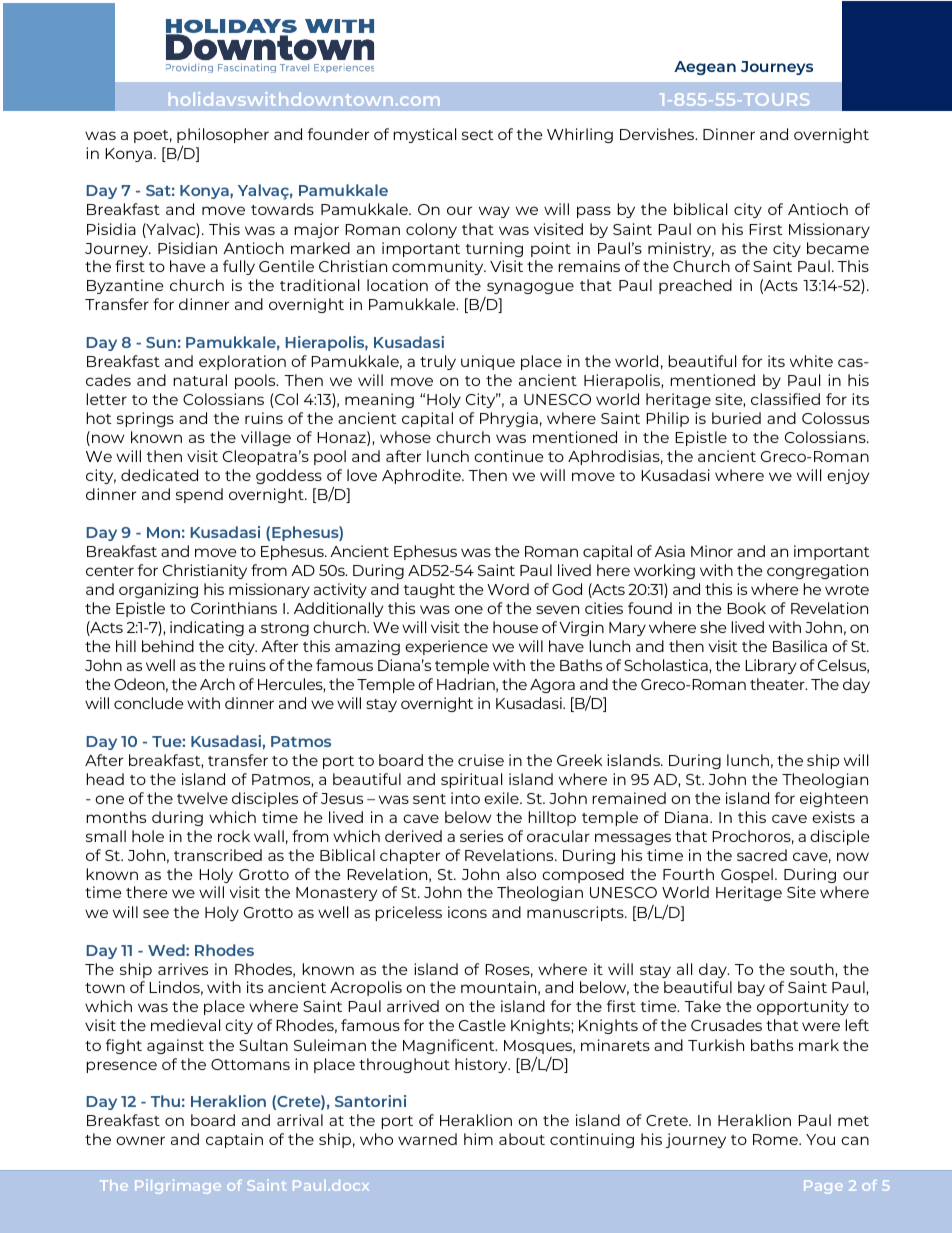 The image size is (952, 1233). What do you see at coordinates (207, 628) in the page?
I see `indicating` at bounding box center [207, 628].
